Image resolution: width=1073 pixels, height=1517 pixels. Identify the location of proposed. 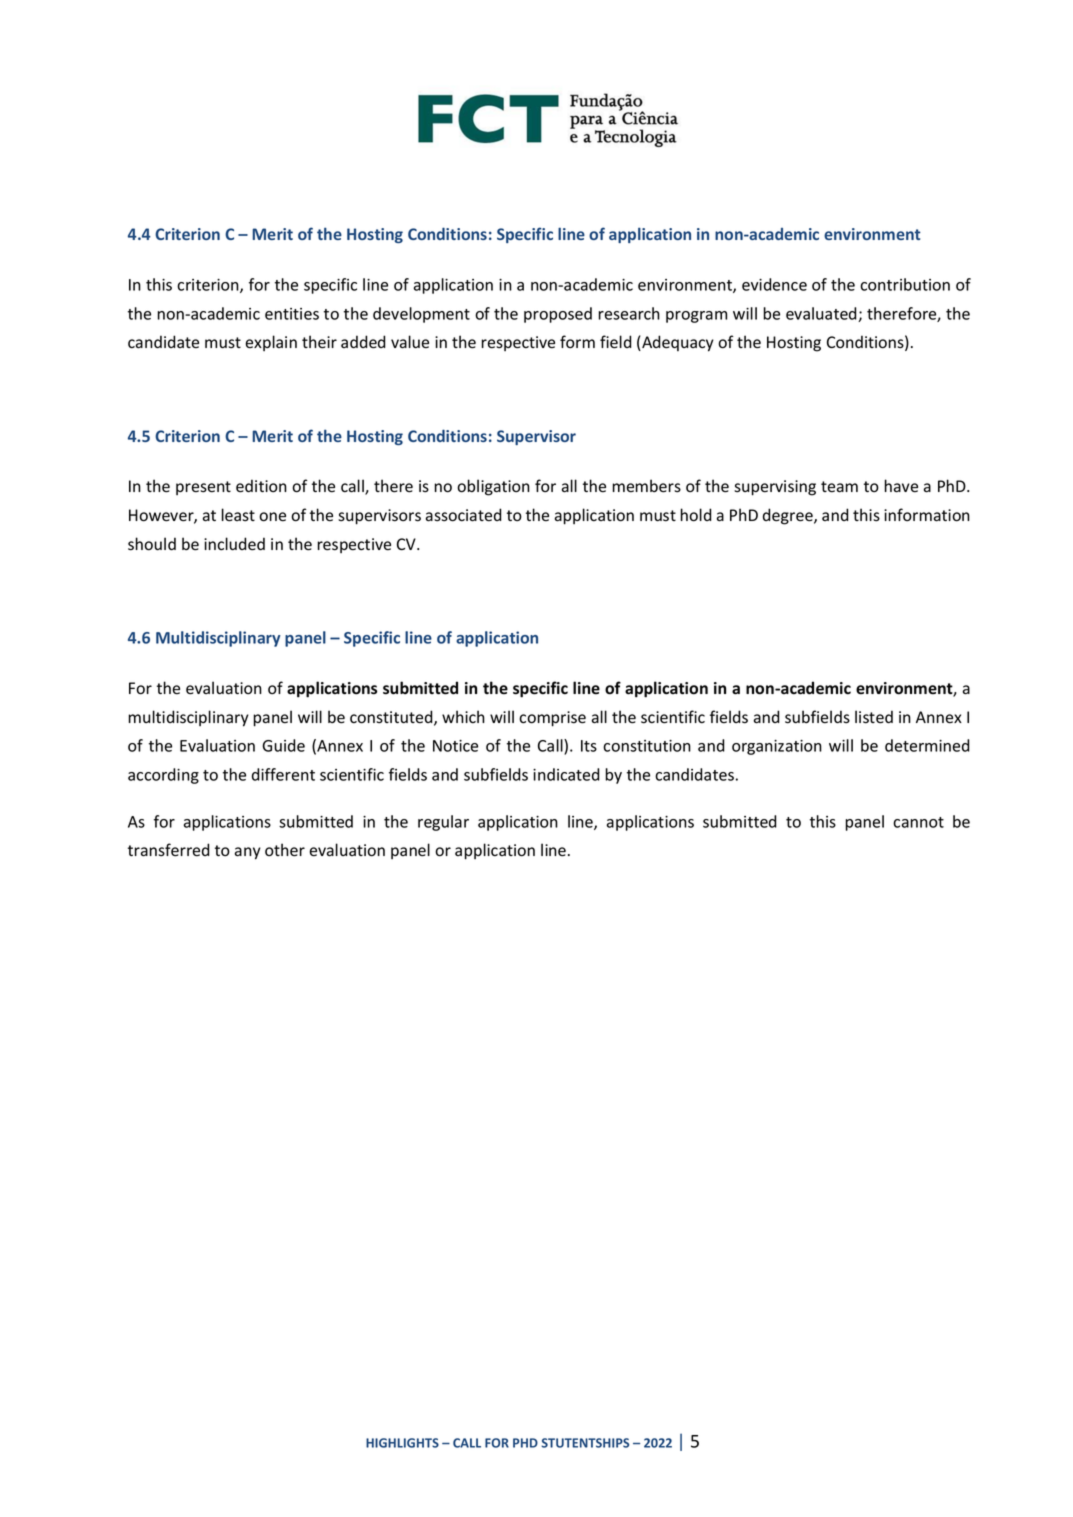
(558, 315).
